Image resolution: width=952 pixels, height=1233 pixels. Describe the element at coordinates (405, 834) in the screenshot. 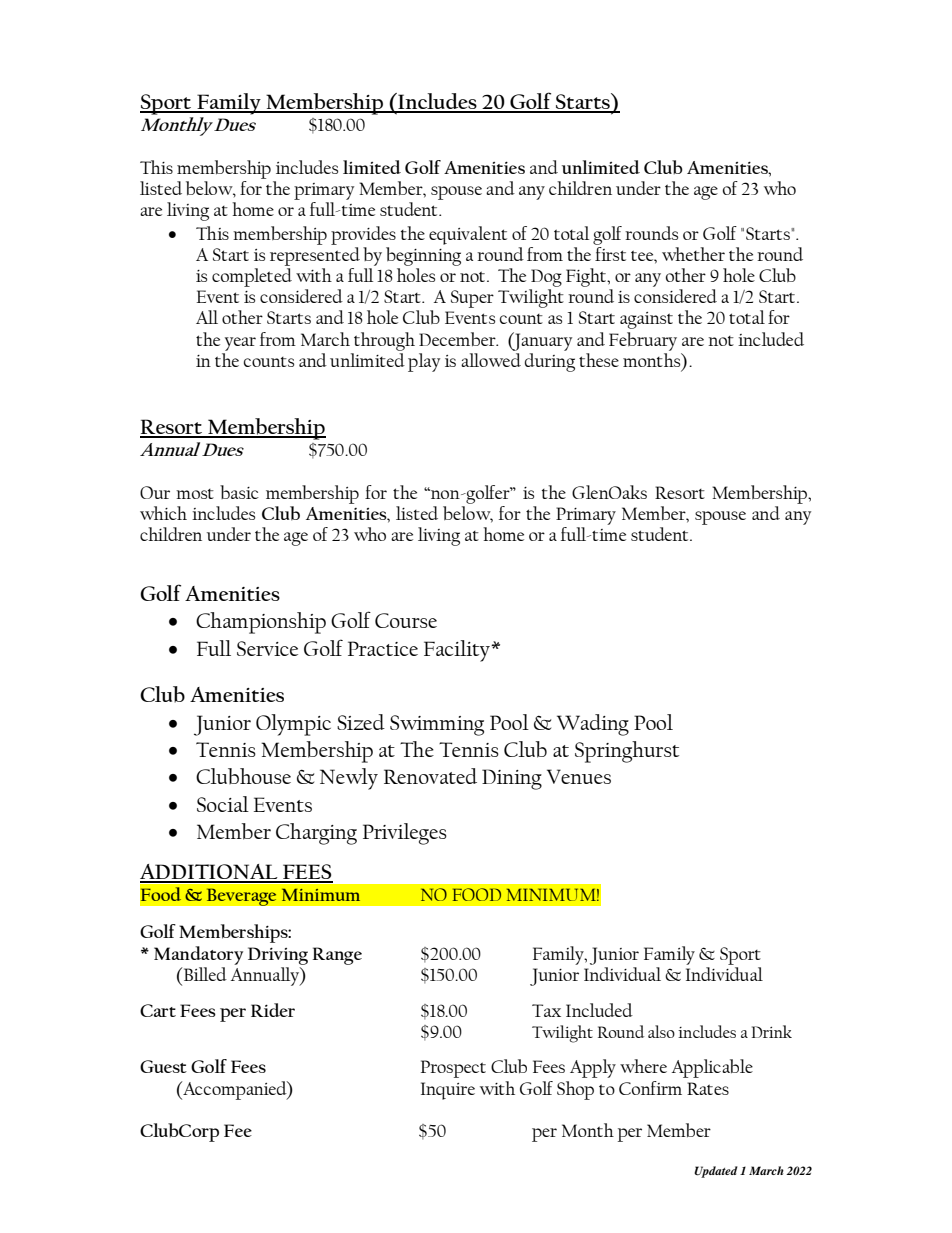

I see `Privileges` at that location.
